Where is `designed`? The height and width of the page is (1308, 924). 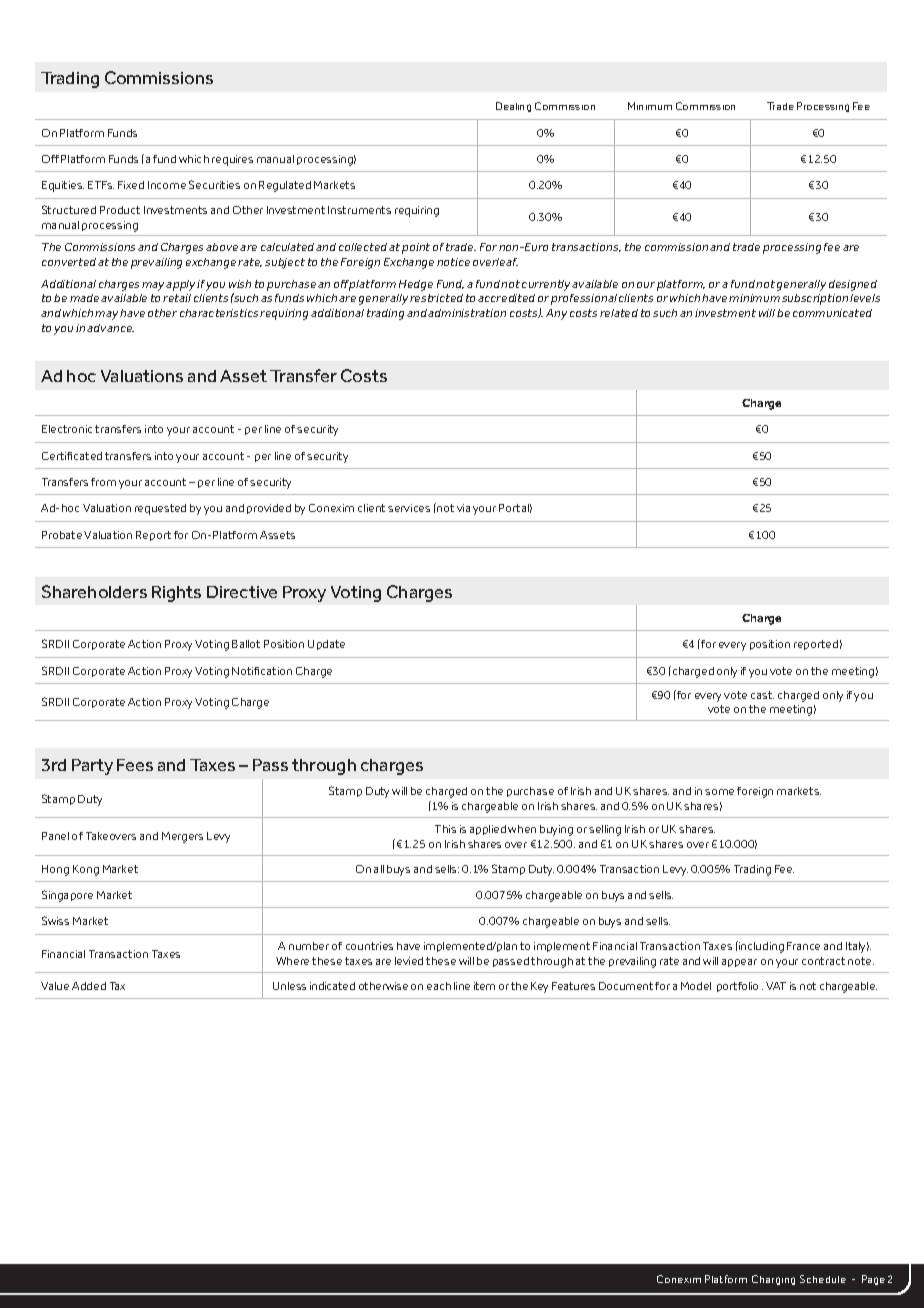 designed is located at coordinates (853, 285).
